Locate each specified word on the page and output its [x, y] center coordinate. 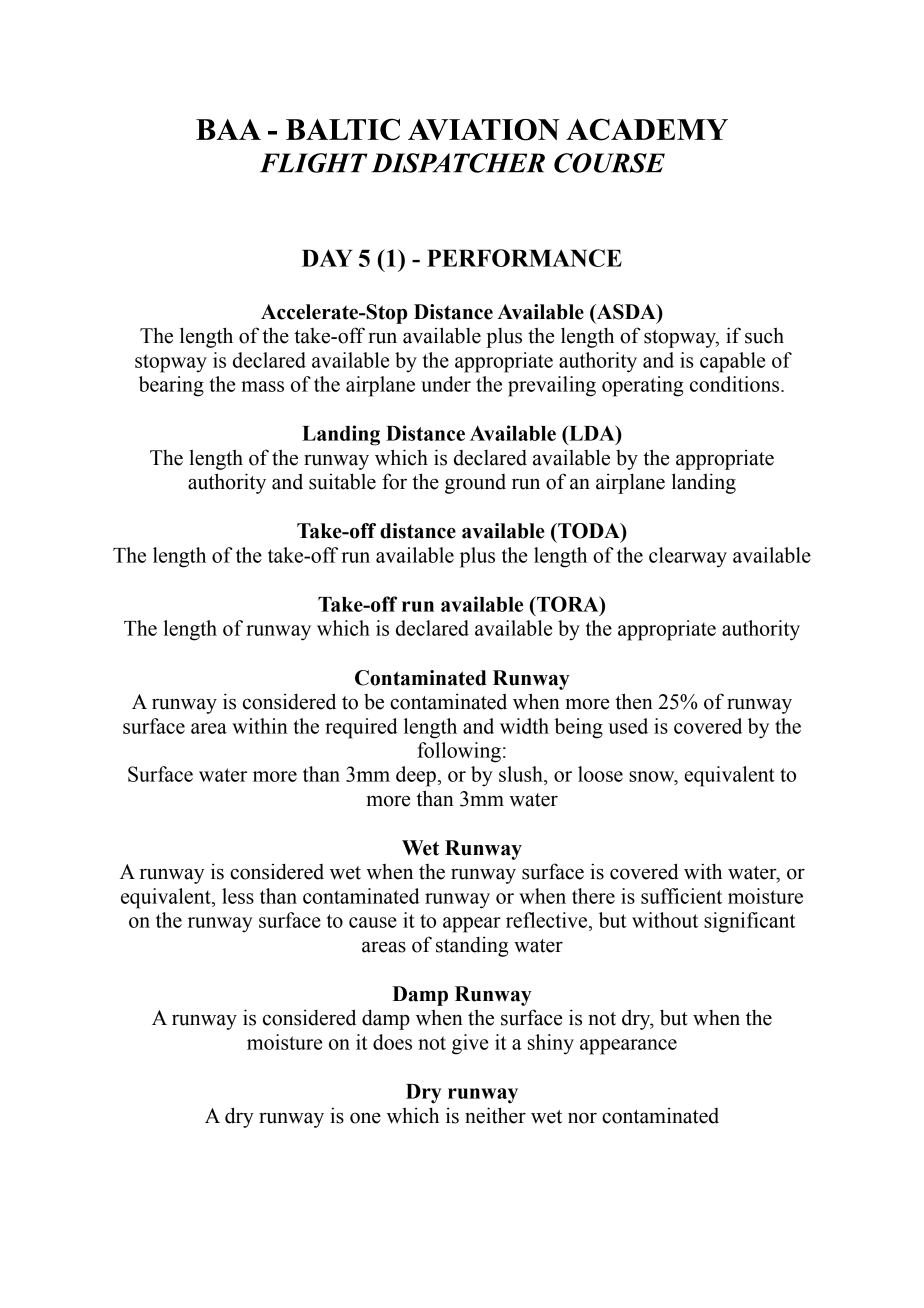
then [634, 701]
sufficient [681, 896]
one [365, 1118]
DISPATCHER [458, 163]
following [459, 752]
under [446, 384]
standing [472, 946]
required [361, 728]
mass [262, 386]
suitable [342, 481]
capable [732, 362]
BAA [228, 129]
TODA [589, 531]
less [238, 896]
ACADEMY [647, 129]
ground [475, 484]
